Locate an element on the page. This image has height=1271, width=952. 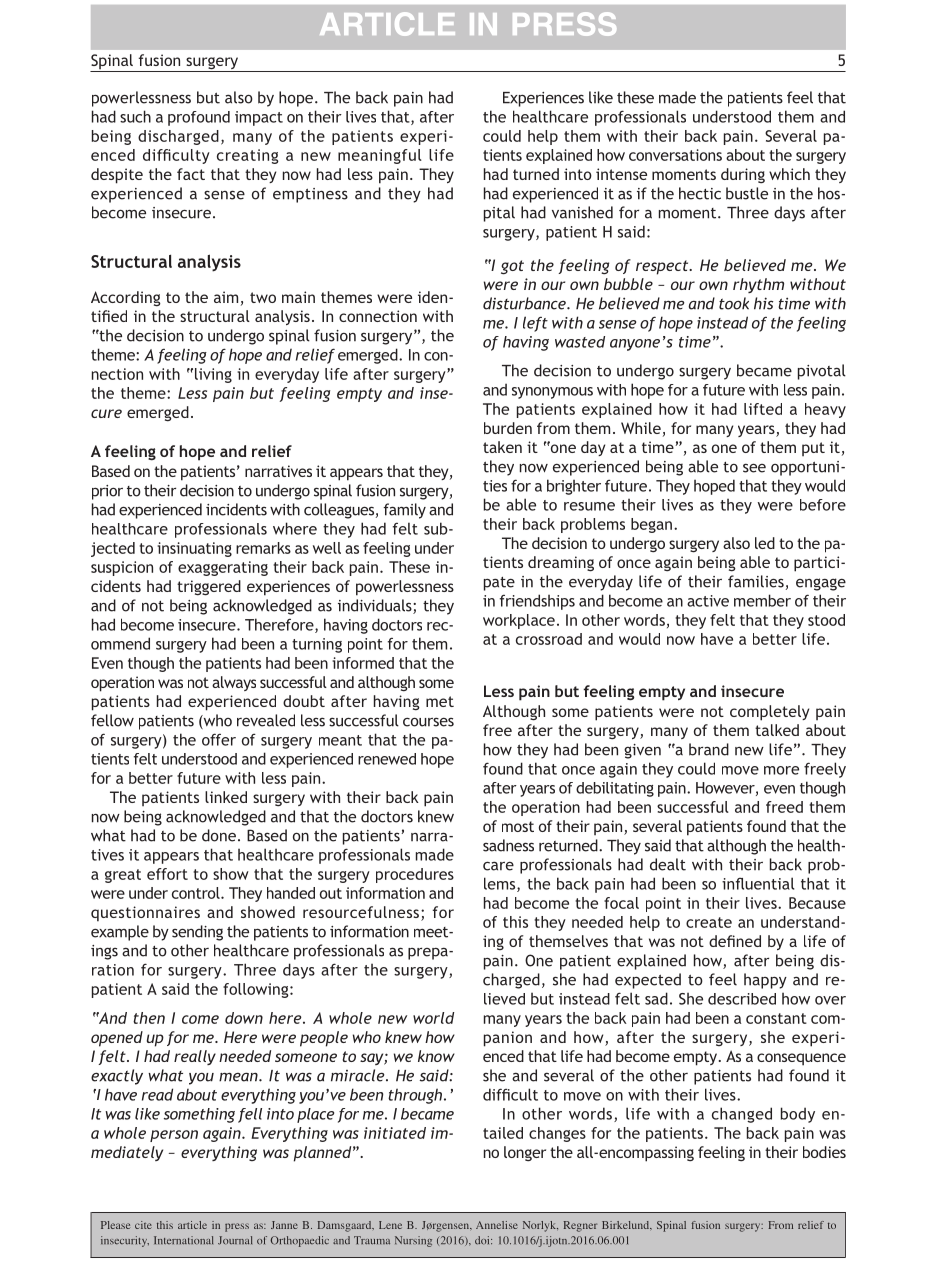
fact is located at coordinates (191, 174).
